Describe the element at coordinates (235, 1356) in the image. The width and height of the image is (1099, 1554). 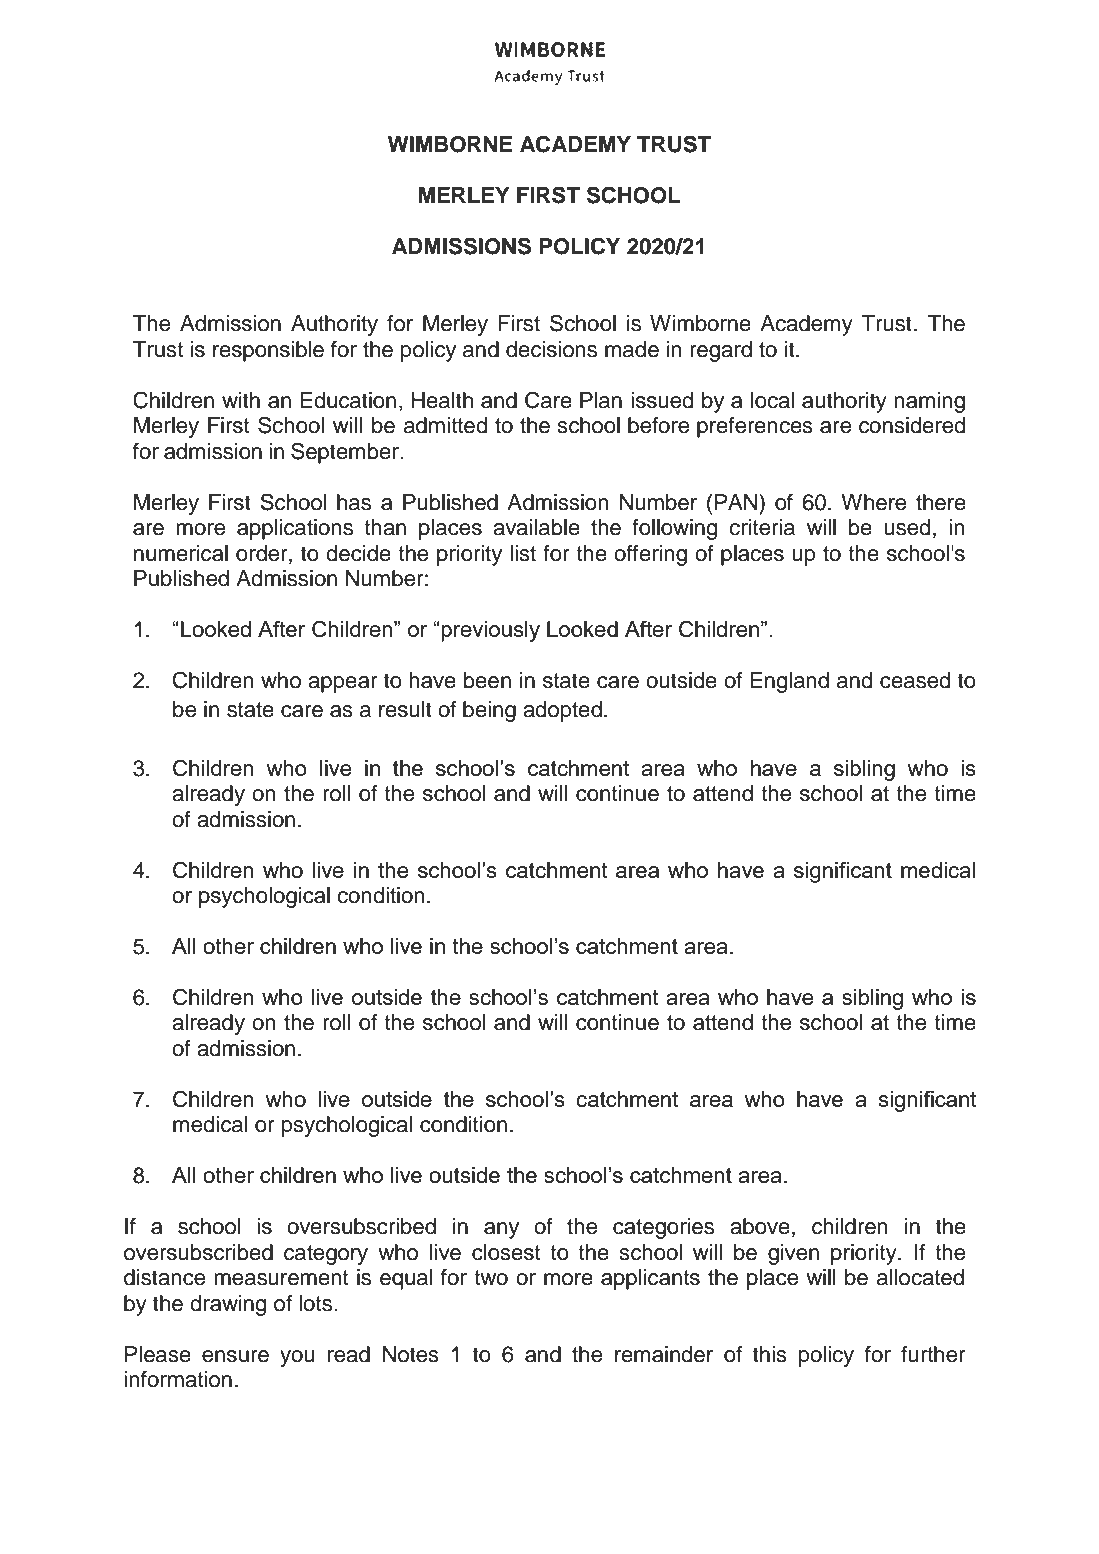
I see `ensure` at that location.
